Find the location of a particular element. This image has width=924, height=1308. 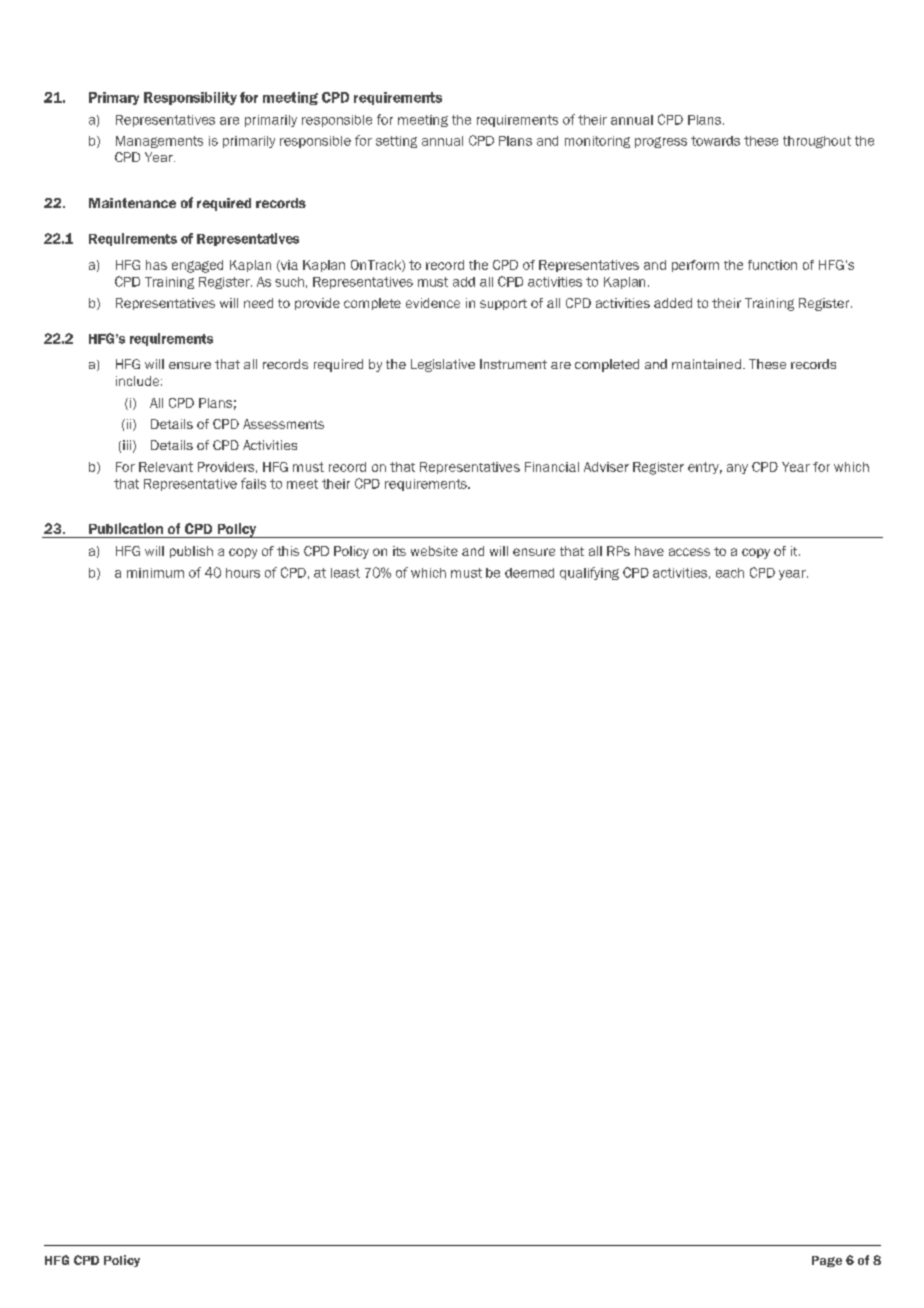

hours is located at coordinates (243, 573).
